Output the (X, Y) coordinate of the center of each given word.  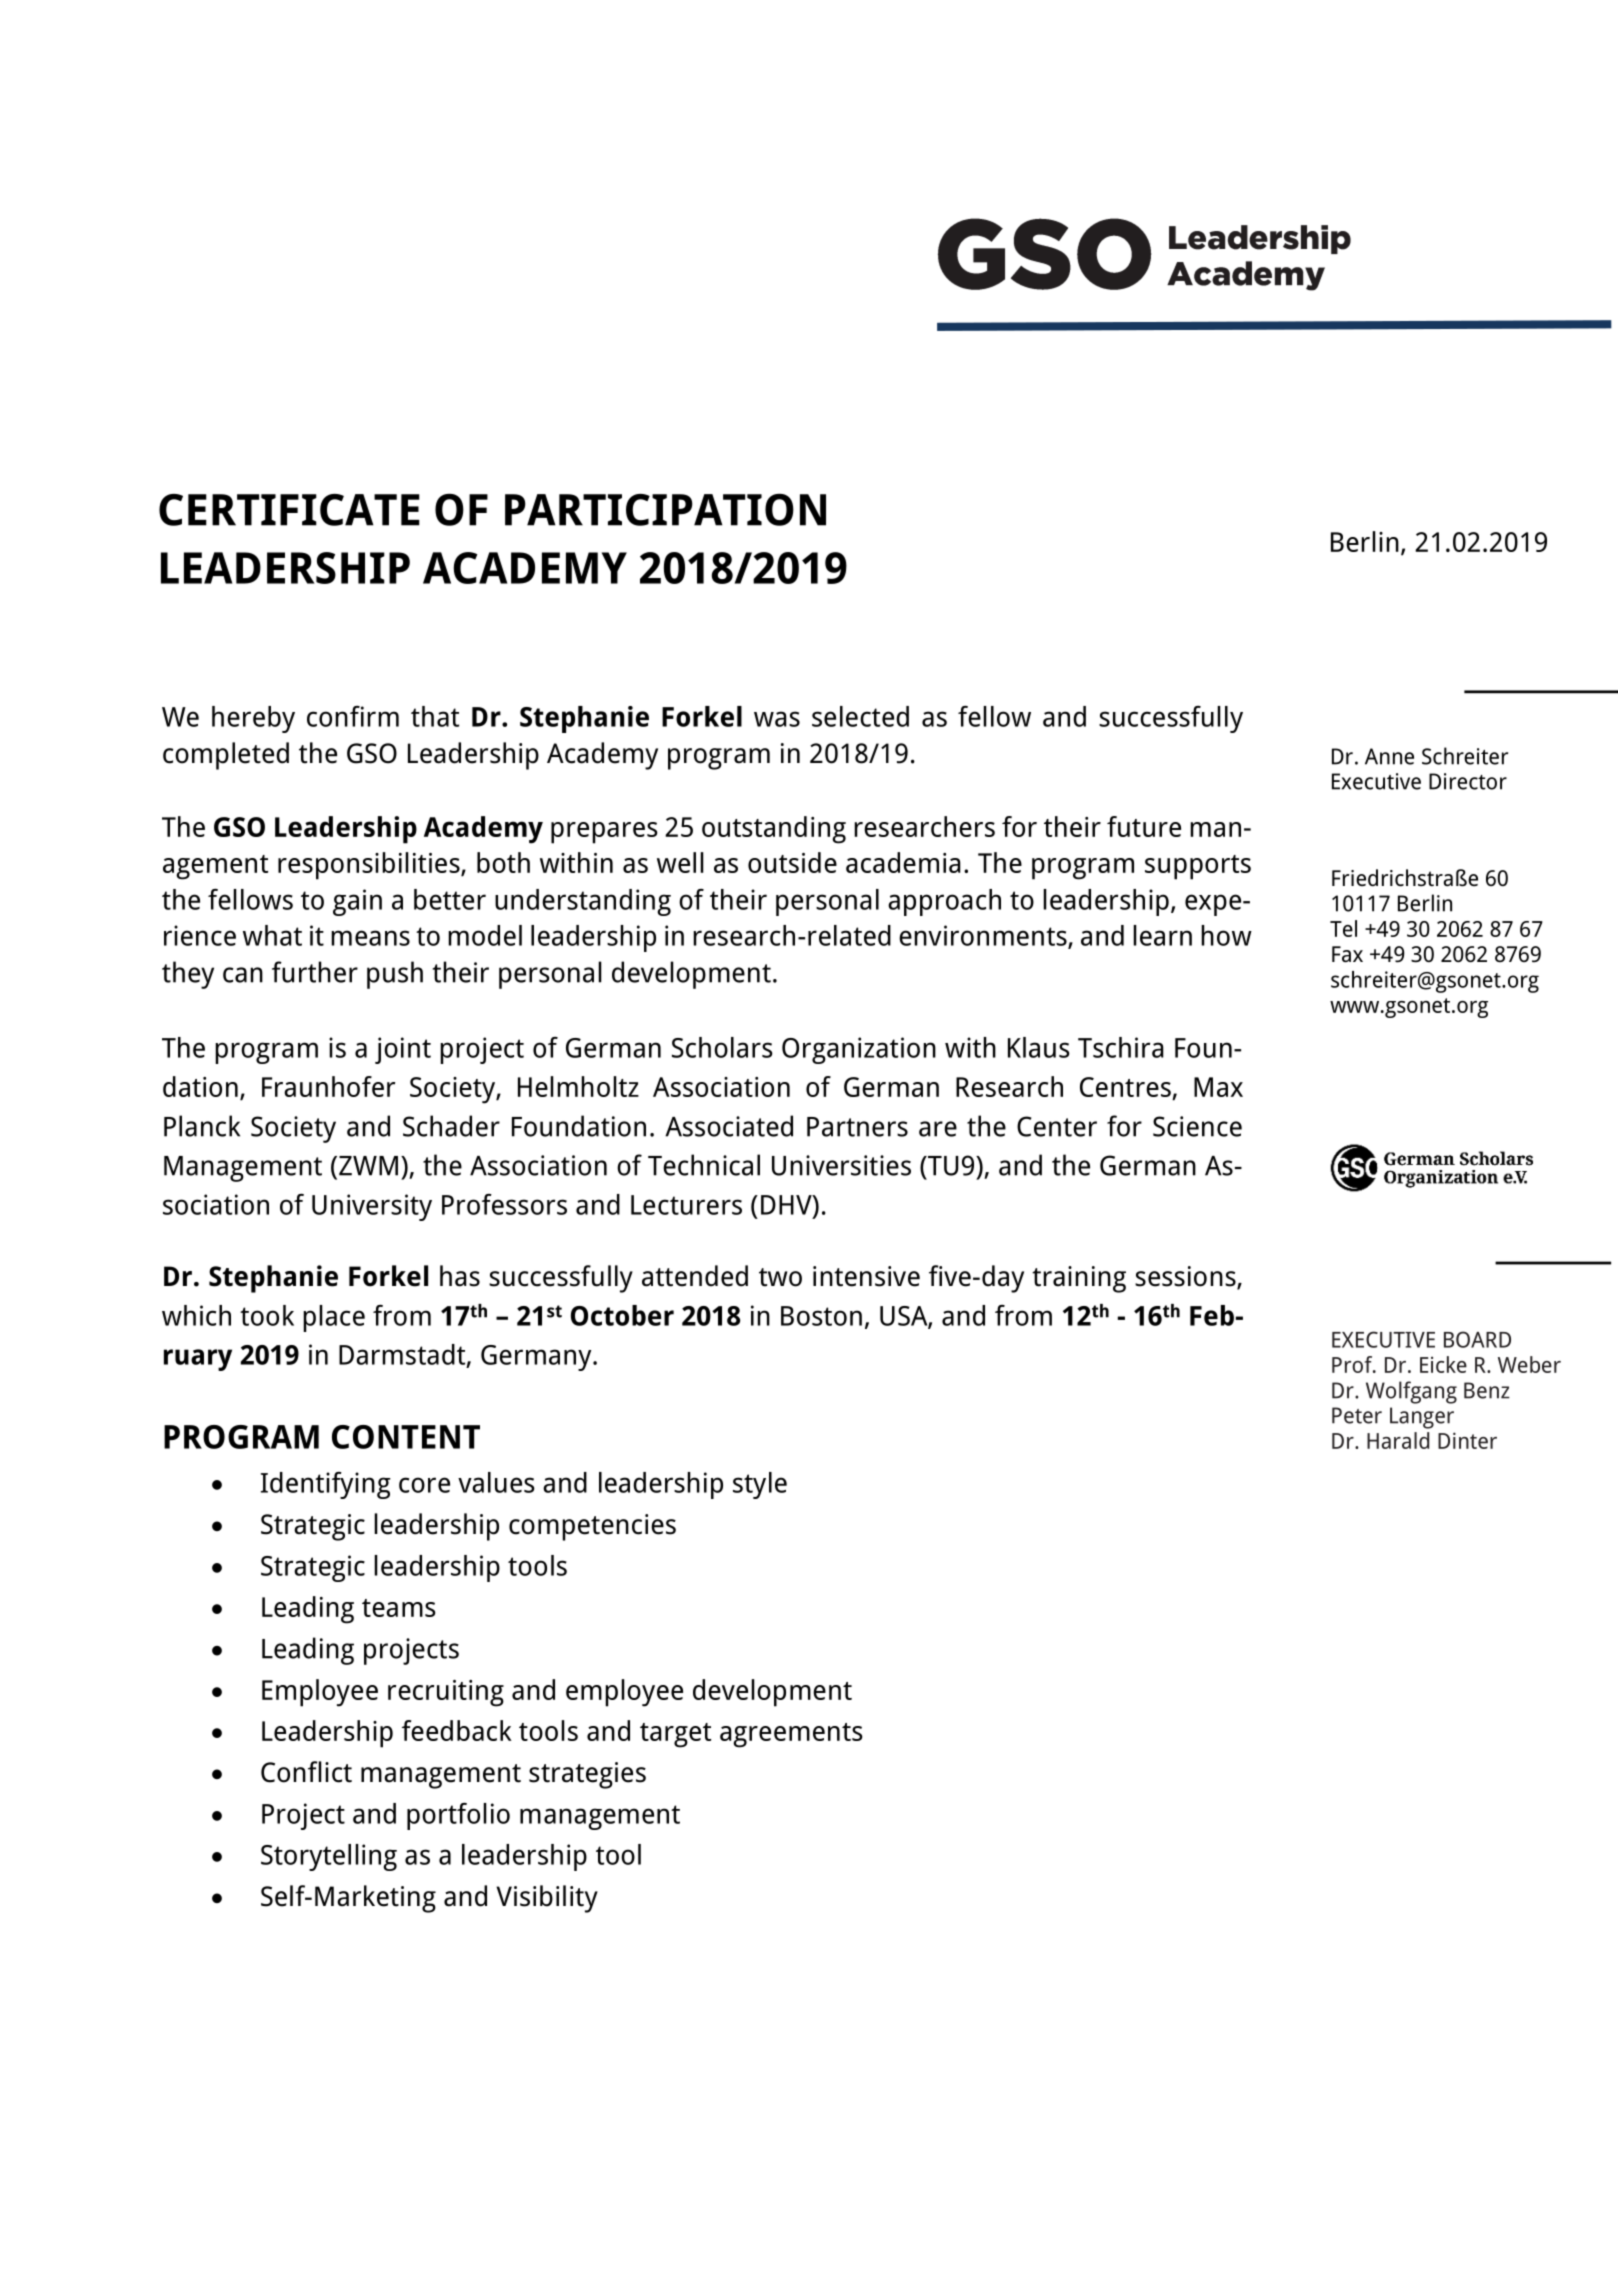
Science (1197, 1126)
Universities (841, 1165)
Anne (1389, 756)
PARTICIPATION (665, 509)
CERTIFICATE (289, 510)
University (372, 1207)
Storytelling (329, 1857)
